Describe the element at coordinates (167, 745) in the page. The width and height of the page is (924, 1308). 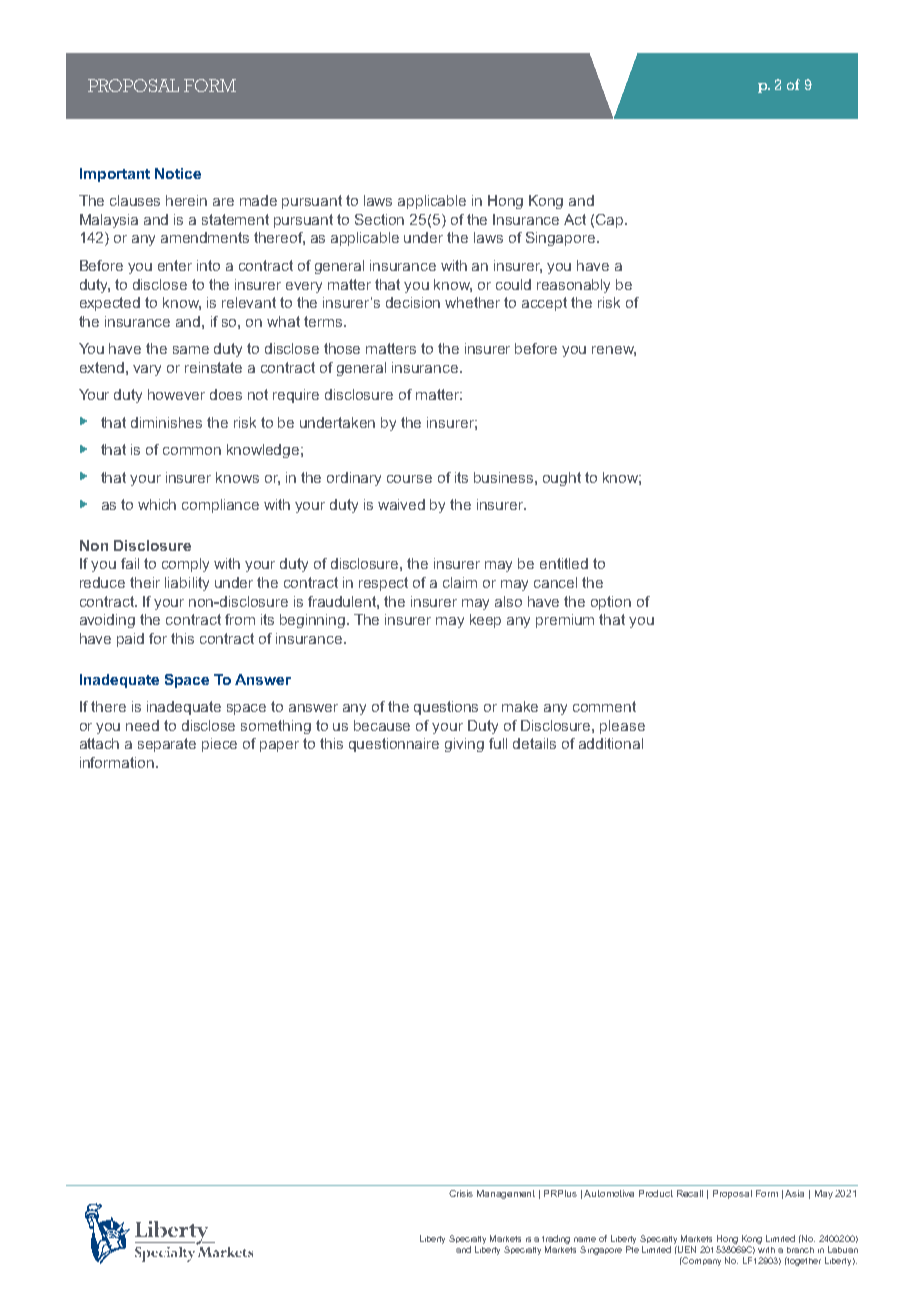
I see `separate` at that location.
